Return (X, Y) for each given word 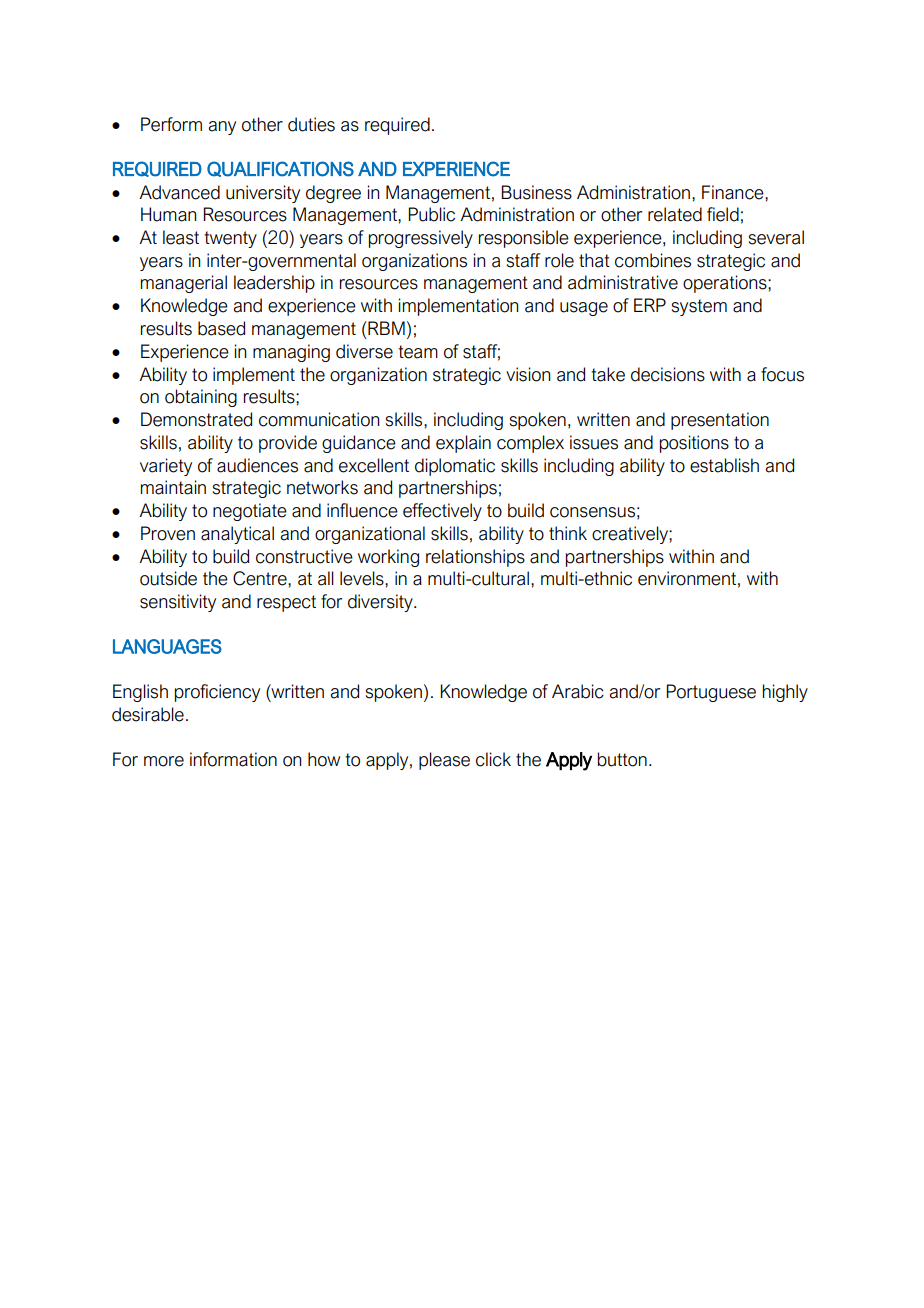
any (222, 128)
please (444, 761)
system (699, 307)
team (418, 352)
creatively (631, 535)
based (221, 328)
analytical (237, 535)
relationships (475, 558)
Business (536, 192)
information (233, 759)
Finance (734, 192)
